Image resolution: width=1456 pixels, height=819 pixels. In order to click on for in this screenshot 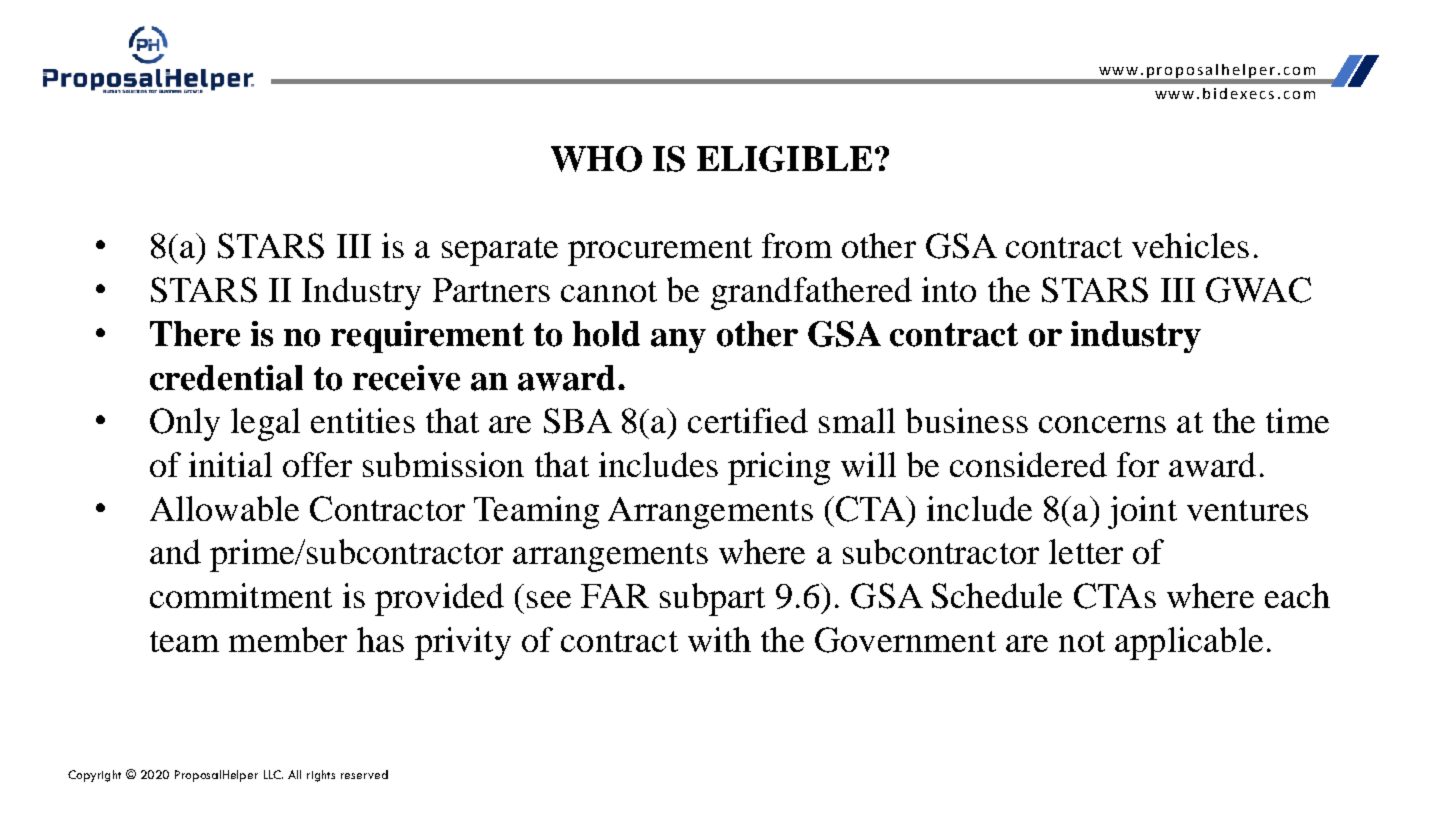, I will do `click(1138, 464)`.
